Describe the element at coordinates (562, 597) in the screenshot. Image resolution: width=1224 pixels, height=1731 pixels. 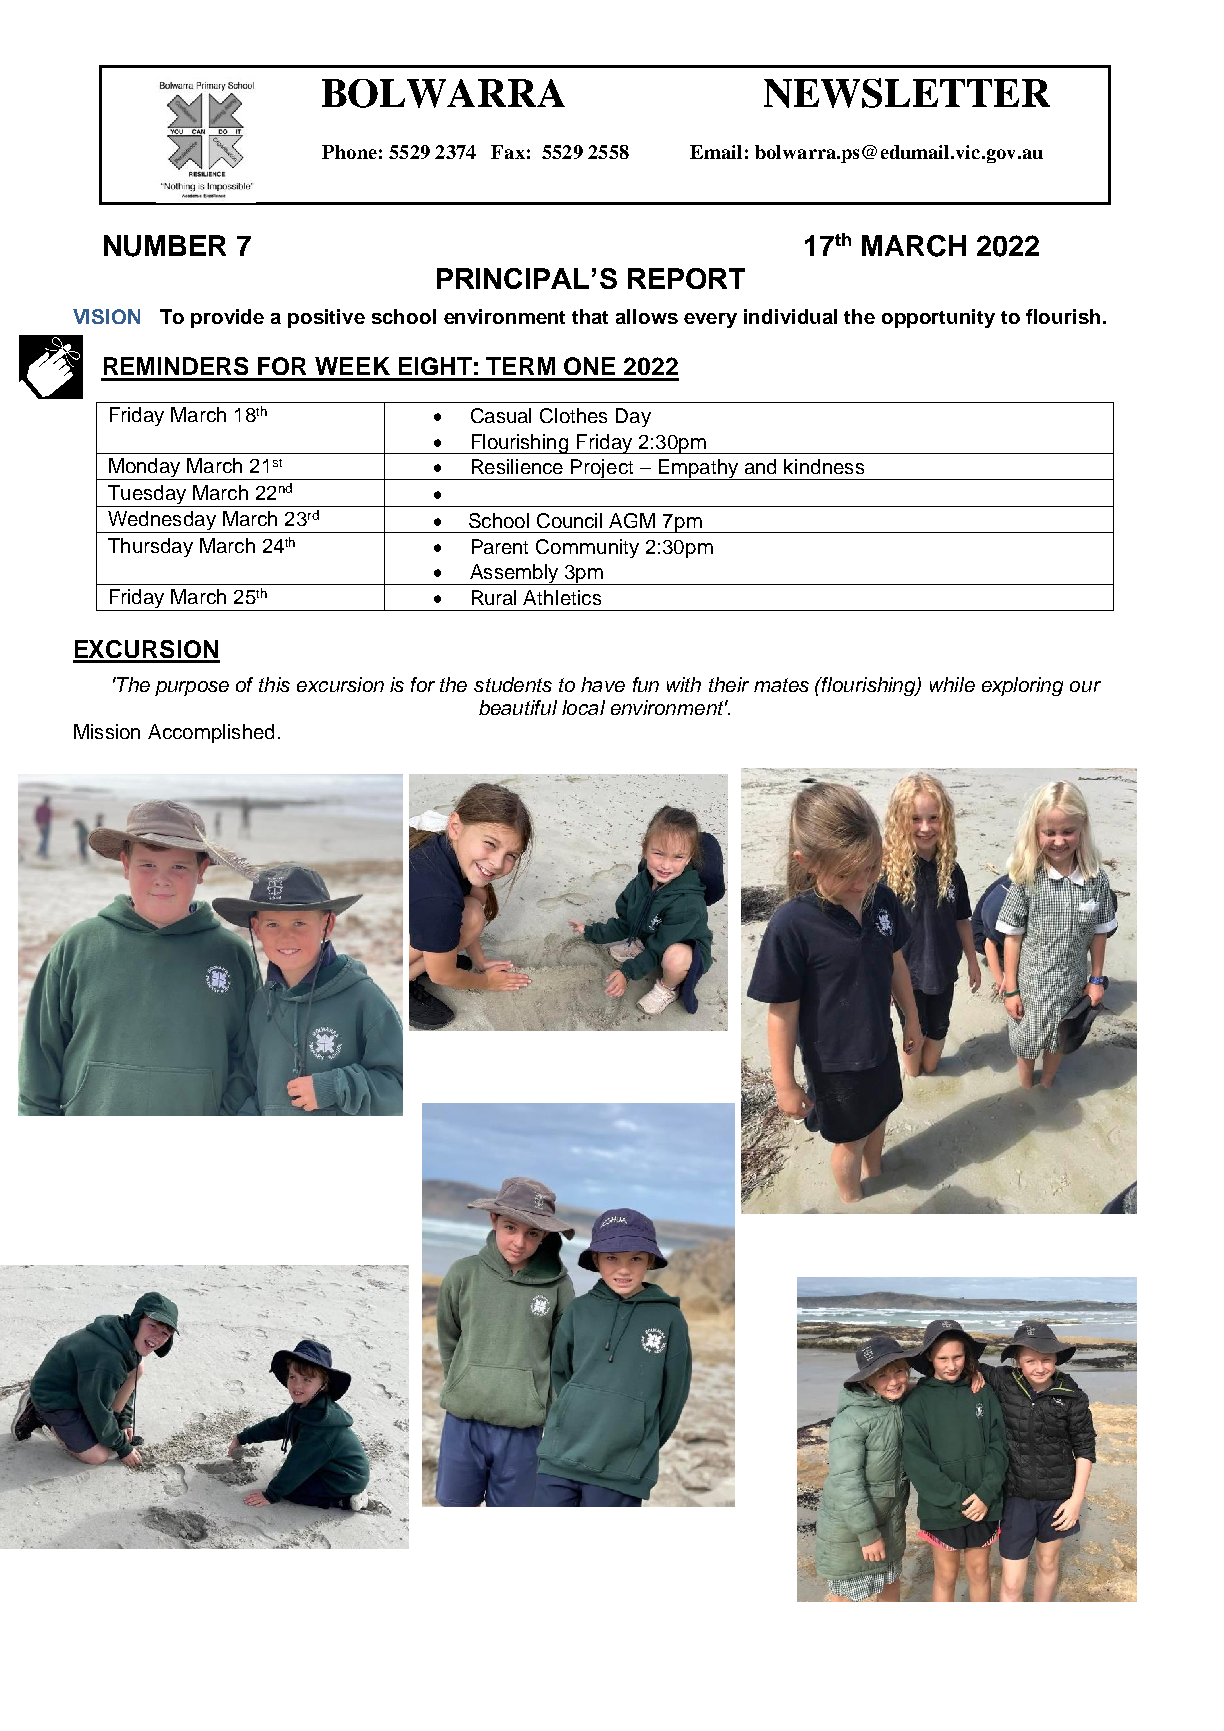
I see `Athletics` at that location.
